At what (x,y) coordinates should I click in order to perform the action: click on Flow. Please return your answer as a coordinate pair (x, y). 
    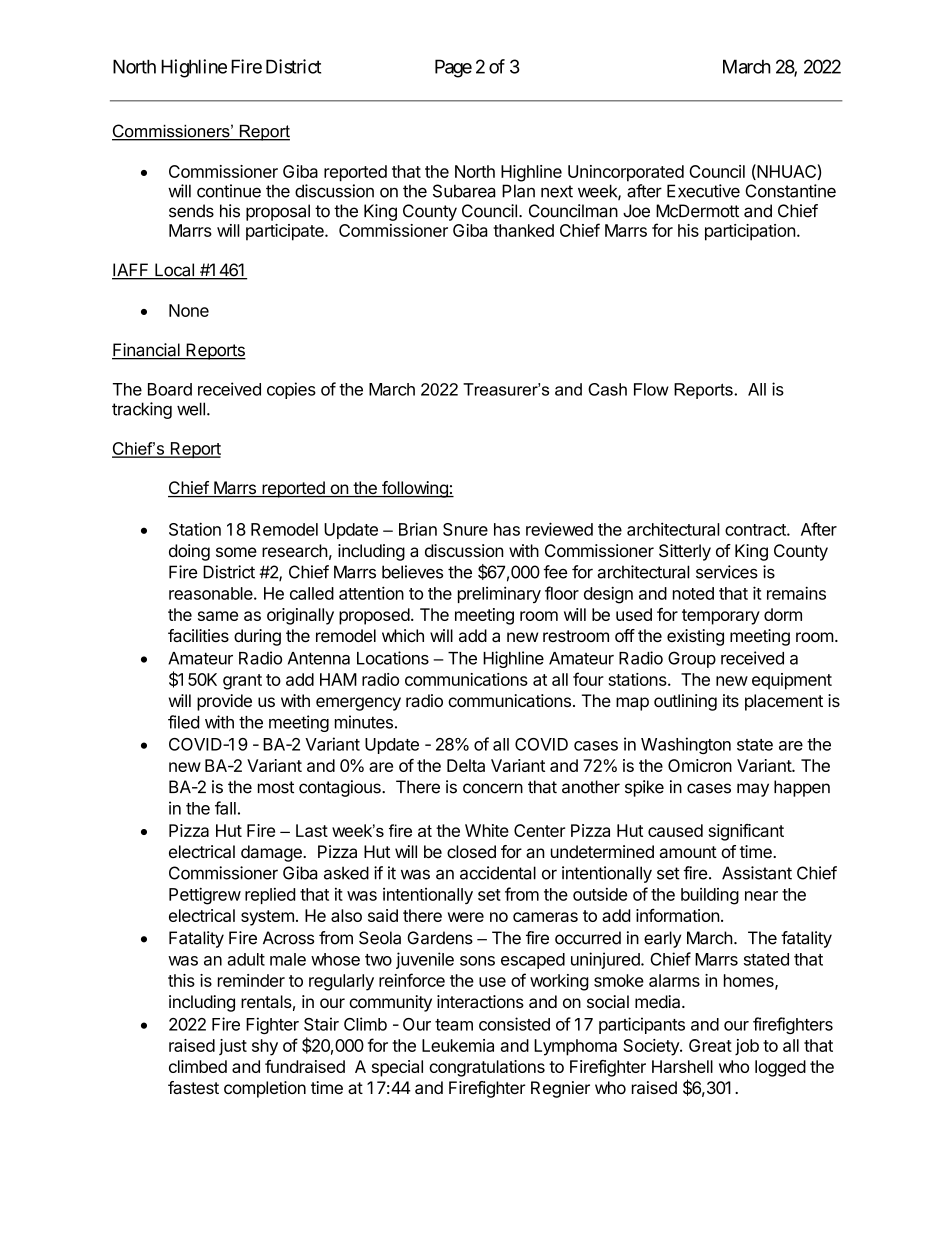
    Looking at the image, I should click on (651, 389).
